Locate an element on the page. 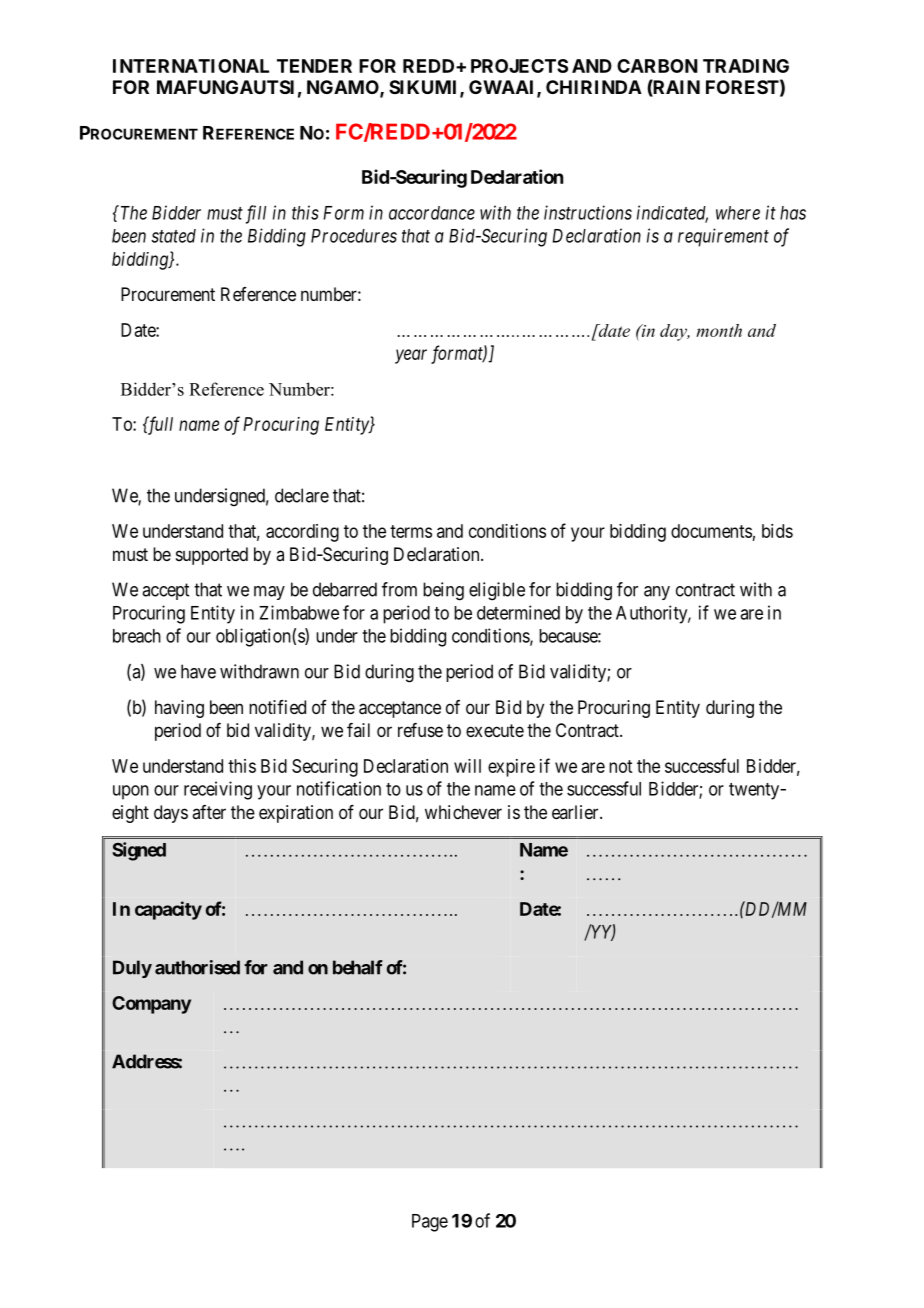 This page has height=1308, width=924. INTERNATIONAL is located at coordinates (191, 66).
